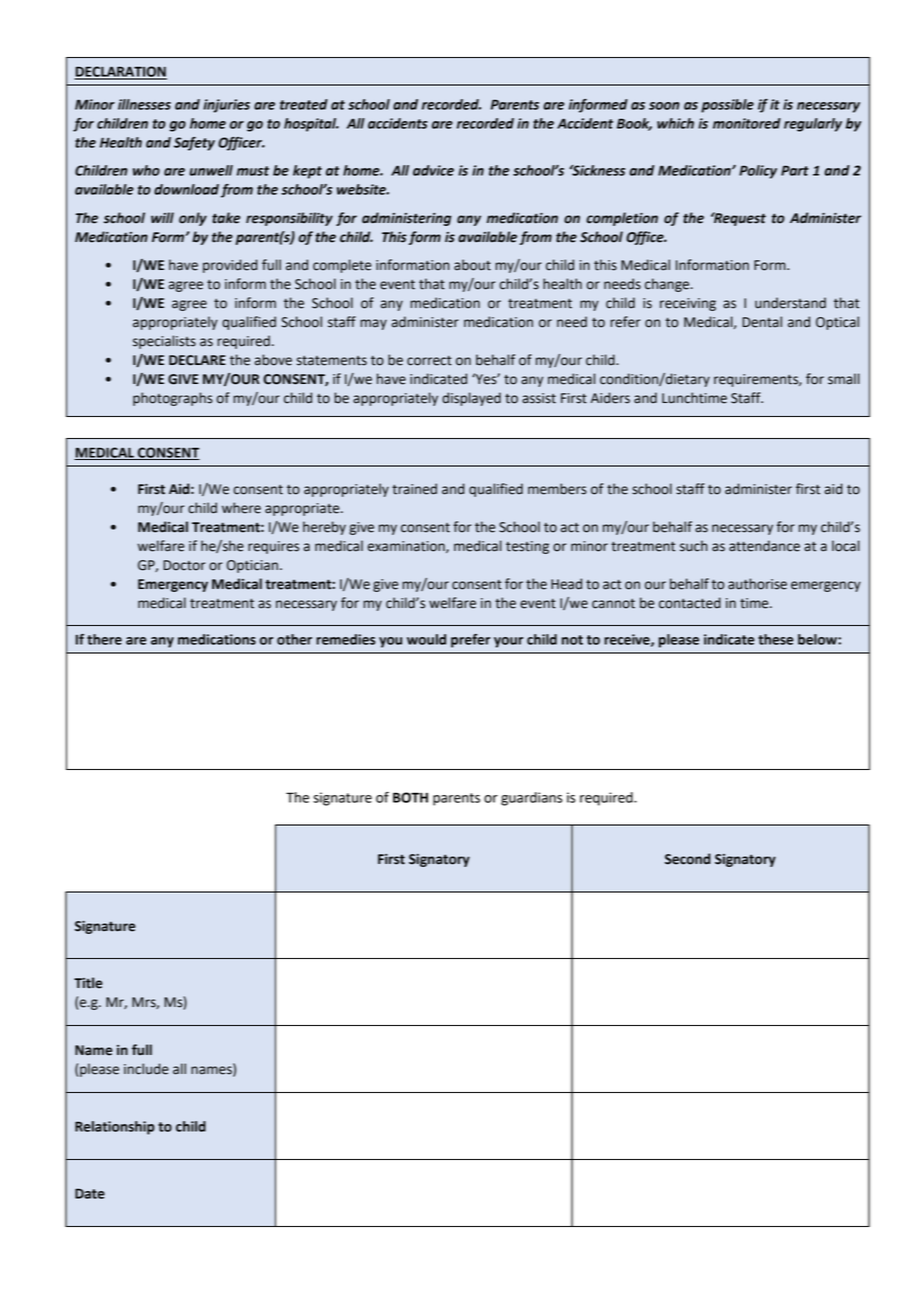  I want to click on illnesses, so click(144, 104).
